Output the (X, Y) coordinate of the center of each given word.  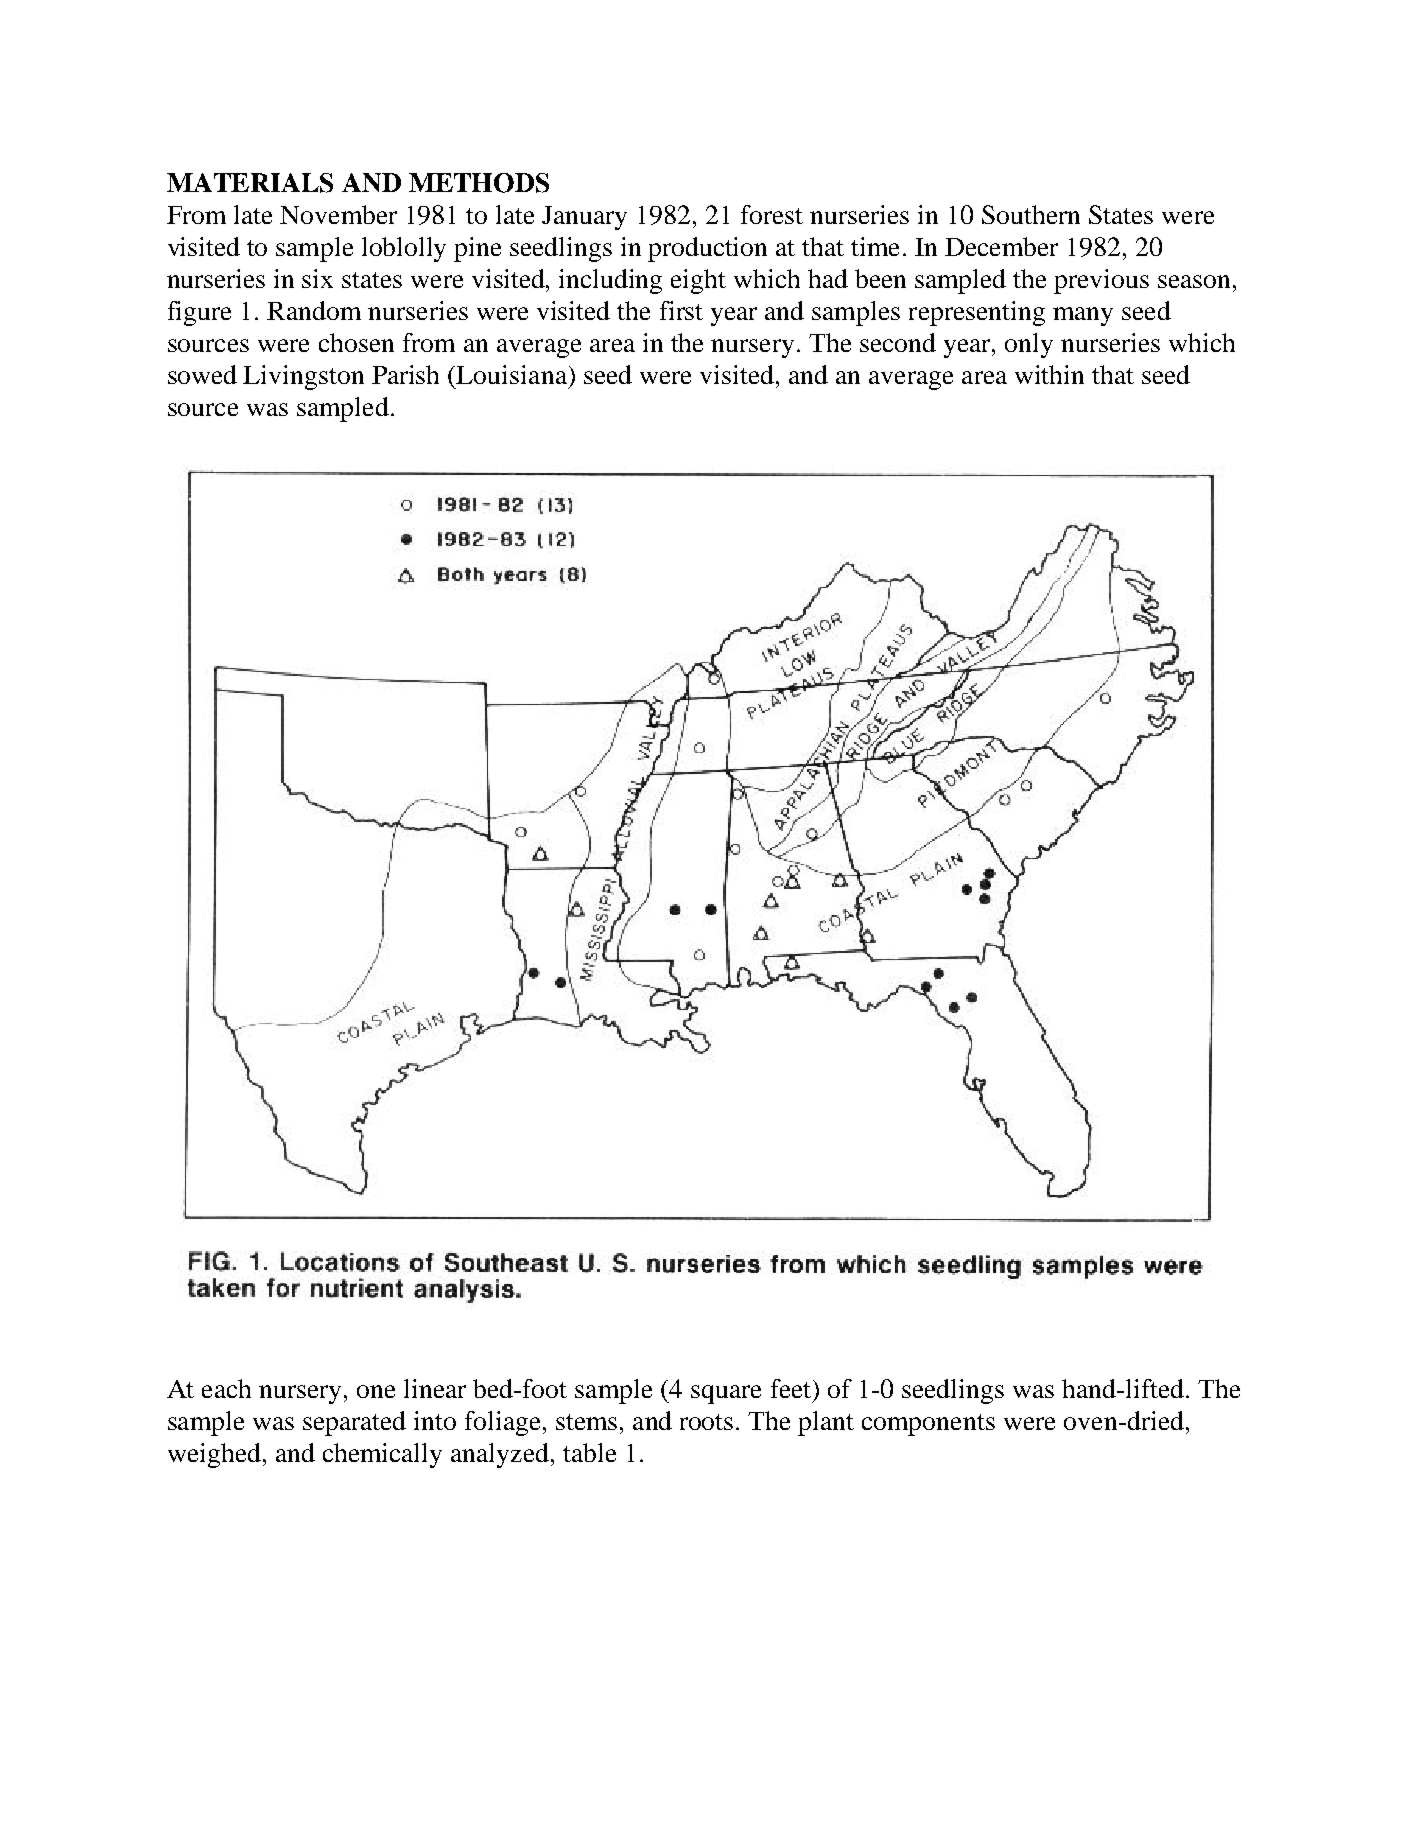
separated (354, 1423)
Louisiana (511, 374)
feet (792, 1388)
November (338, 214)
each (226, 1388)
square (726, 1394)
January (584, 218)
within (1049, 374)
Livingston (303, 377)
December (1001, 246)
